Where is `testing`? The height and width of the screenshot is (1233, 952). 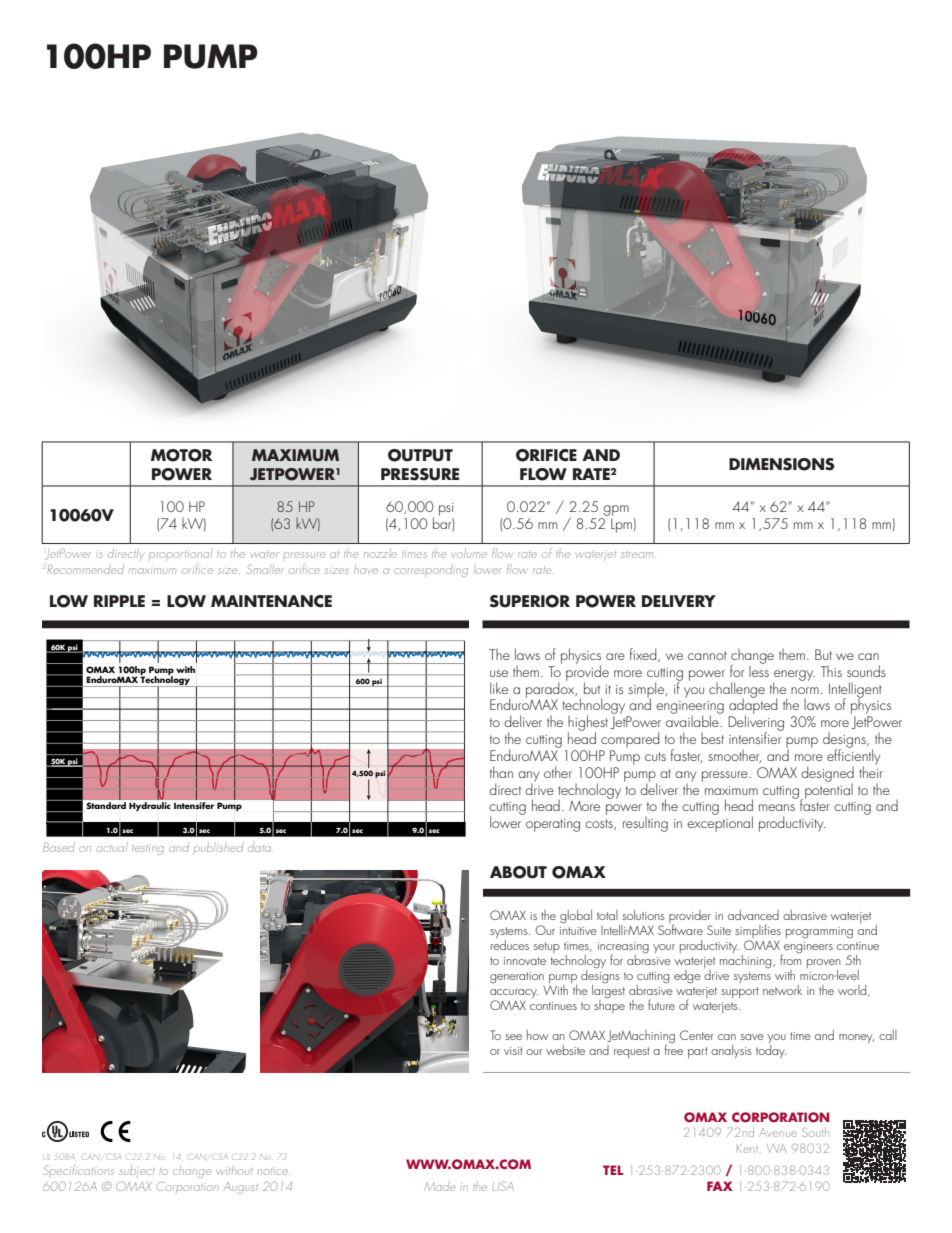
testing is located at coordinates (148, 849).
